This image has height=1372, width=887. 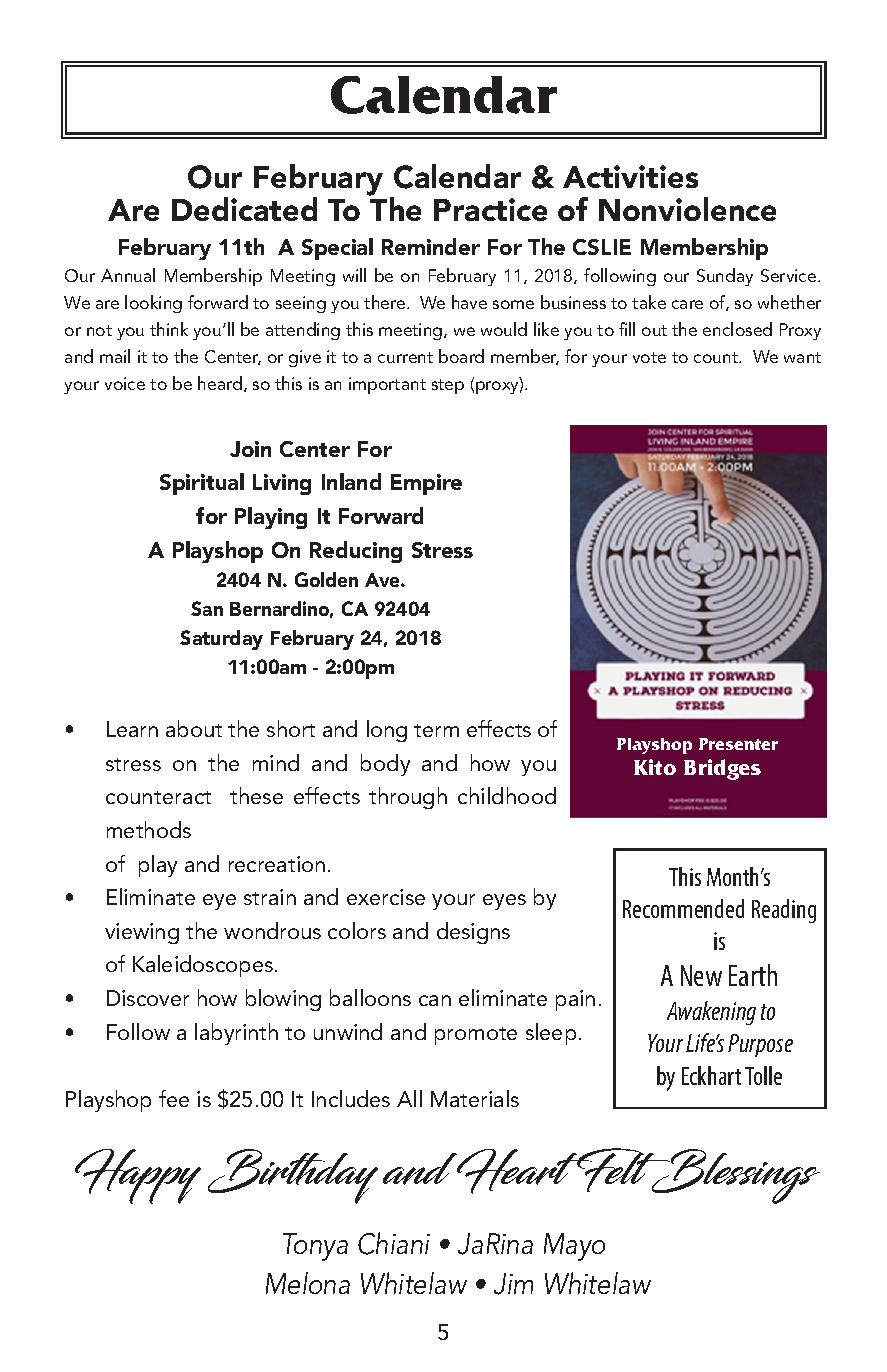 What do you see at coordinates (138, 1176) in the image?
I see `Happy` at bounding box center [138, 1176].
